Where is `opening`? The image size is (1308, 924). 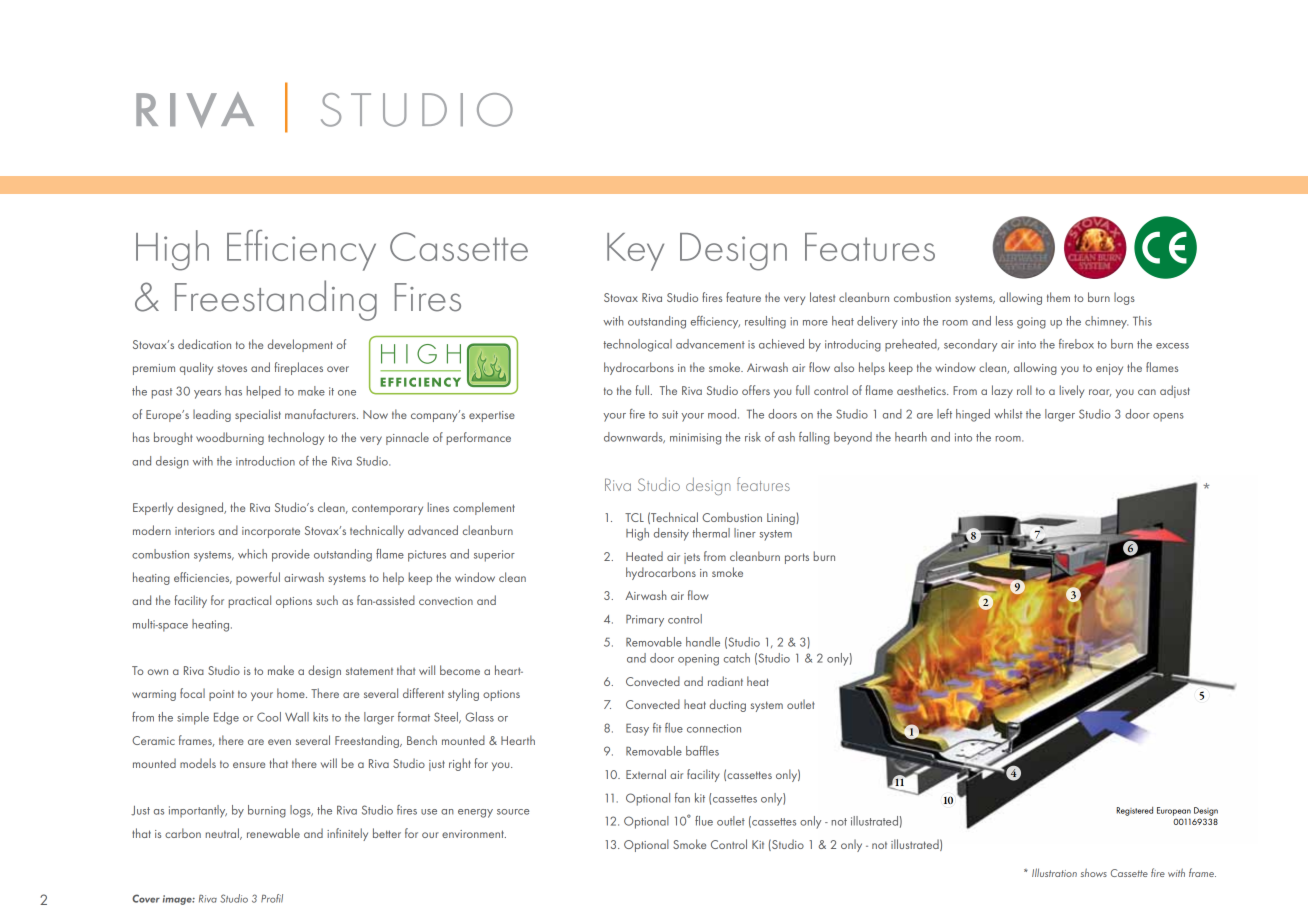 opening is located at coordinates (698, 660).
